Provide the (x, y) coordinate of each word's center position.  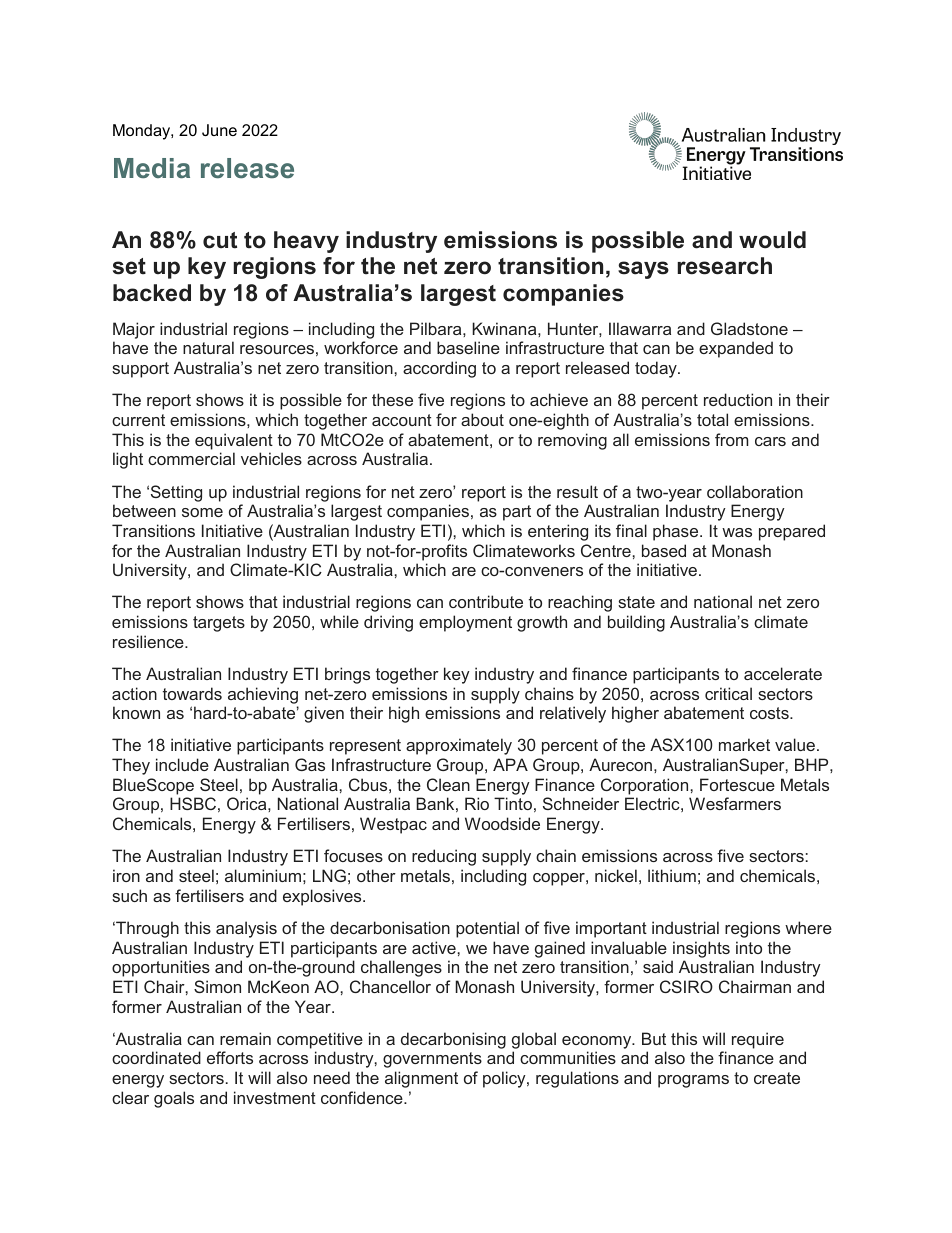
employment (465, 623)
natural (208, 347)
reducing (444, 857)
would (772, 240)
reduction (738, 399)
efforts (230, 1057)
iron (126, 875)
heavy (306, 242)
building (636, 623)
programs (693, 1081)
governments (432, 1060)
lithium (672, 875)
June (219, 130)
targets (219, 624)
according (439, 369)
